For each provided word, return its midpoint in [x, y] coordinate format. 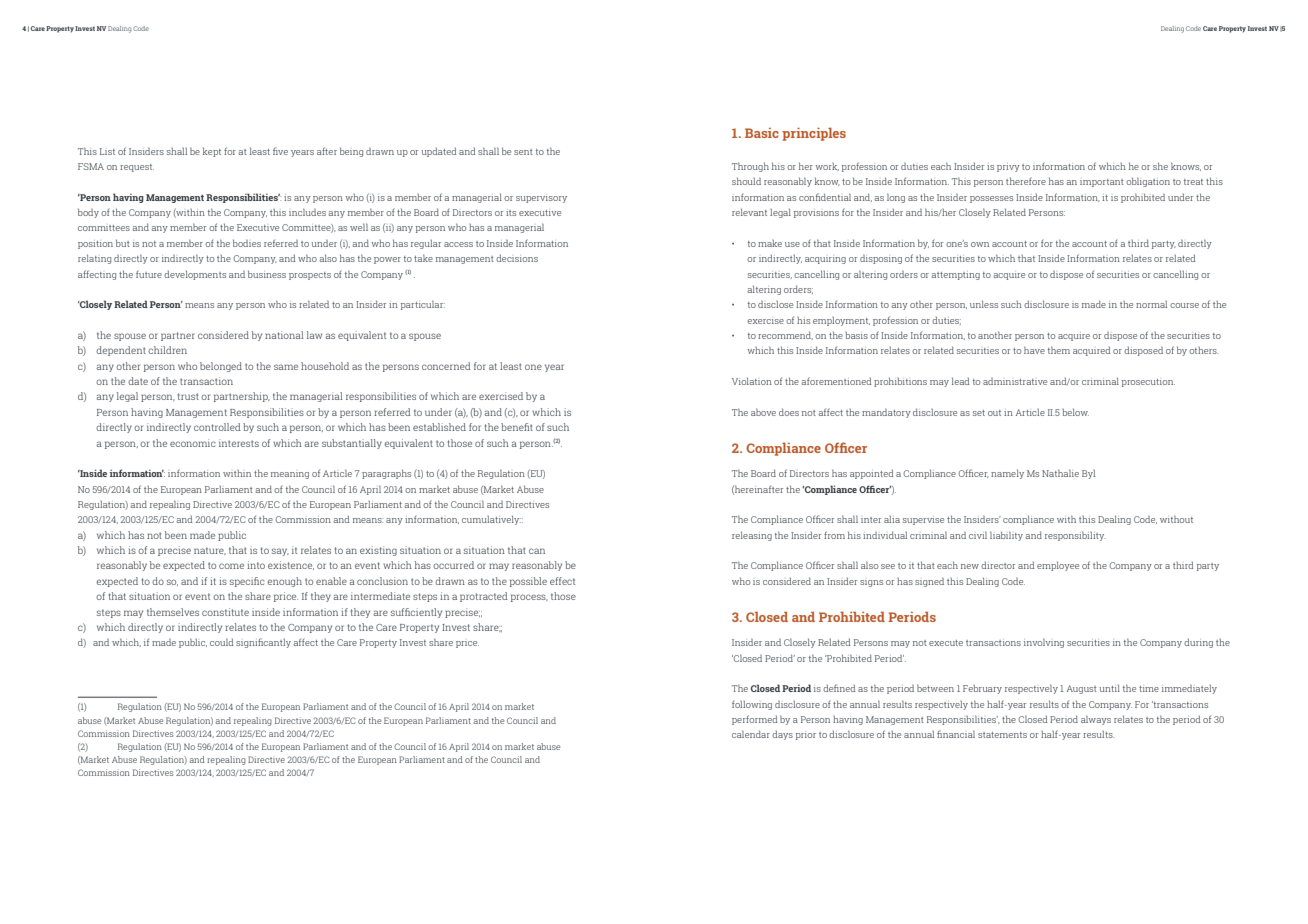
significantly [263, 643]
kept [212, 152]
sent [523, 152]
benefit [517, 427]
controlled [217, 427]
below [1076, 412]
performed [755, 720]
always [1096, 720]
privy [1008, 168]
